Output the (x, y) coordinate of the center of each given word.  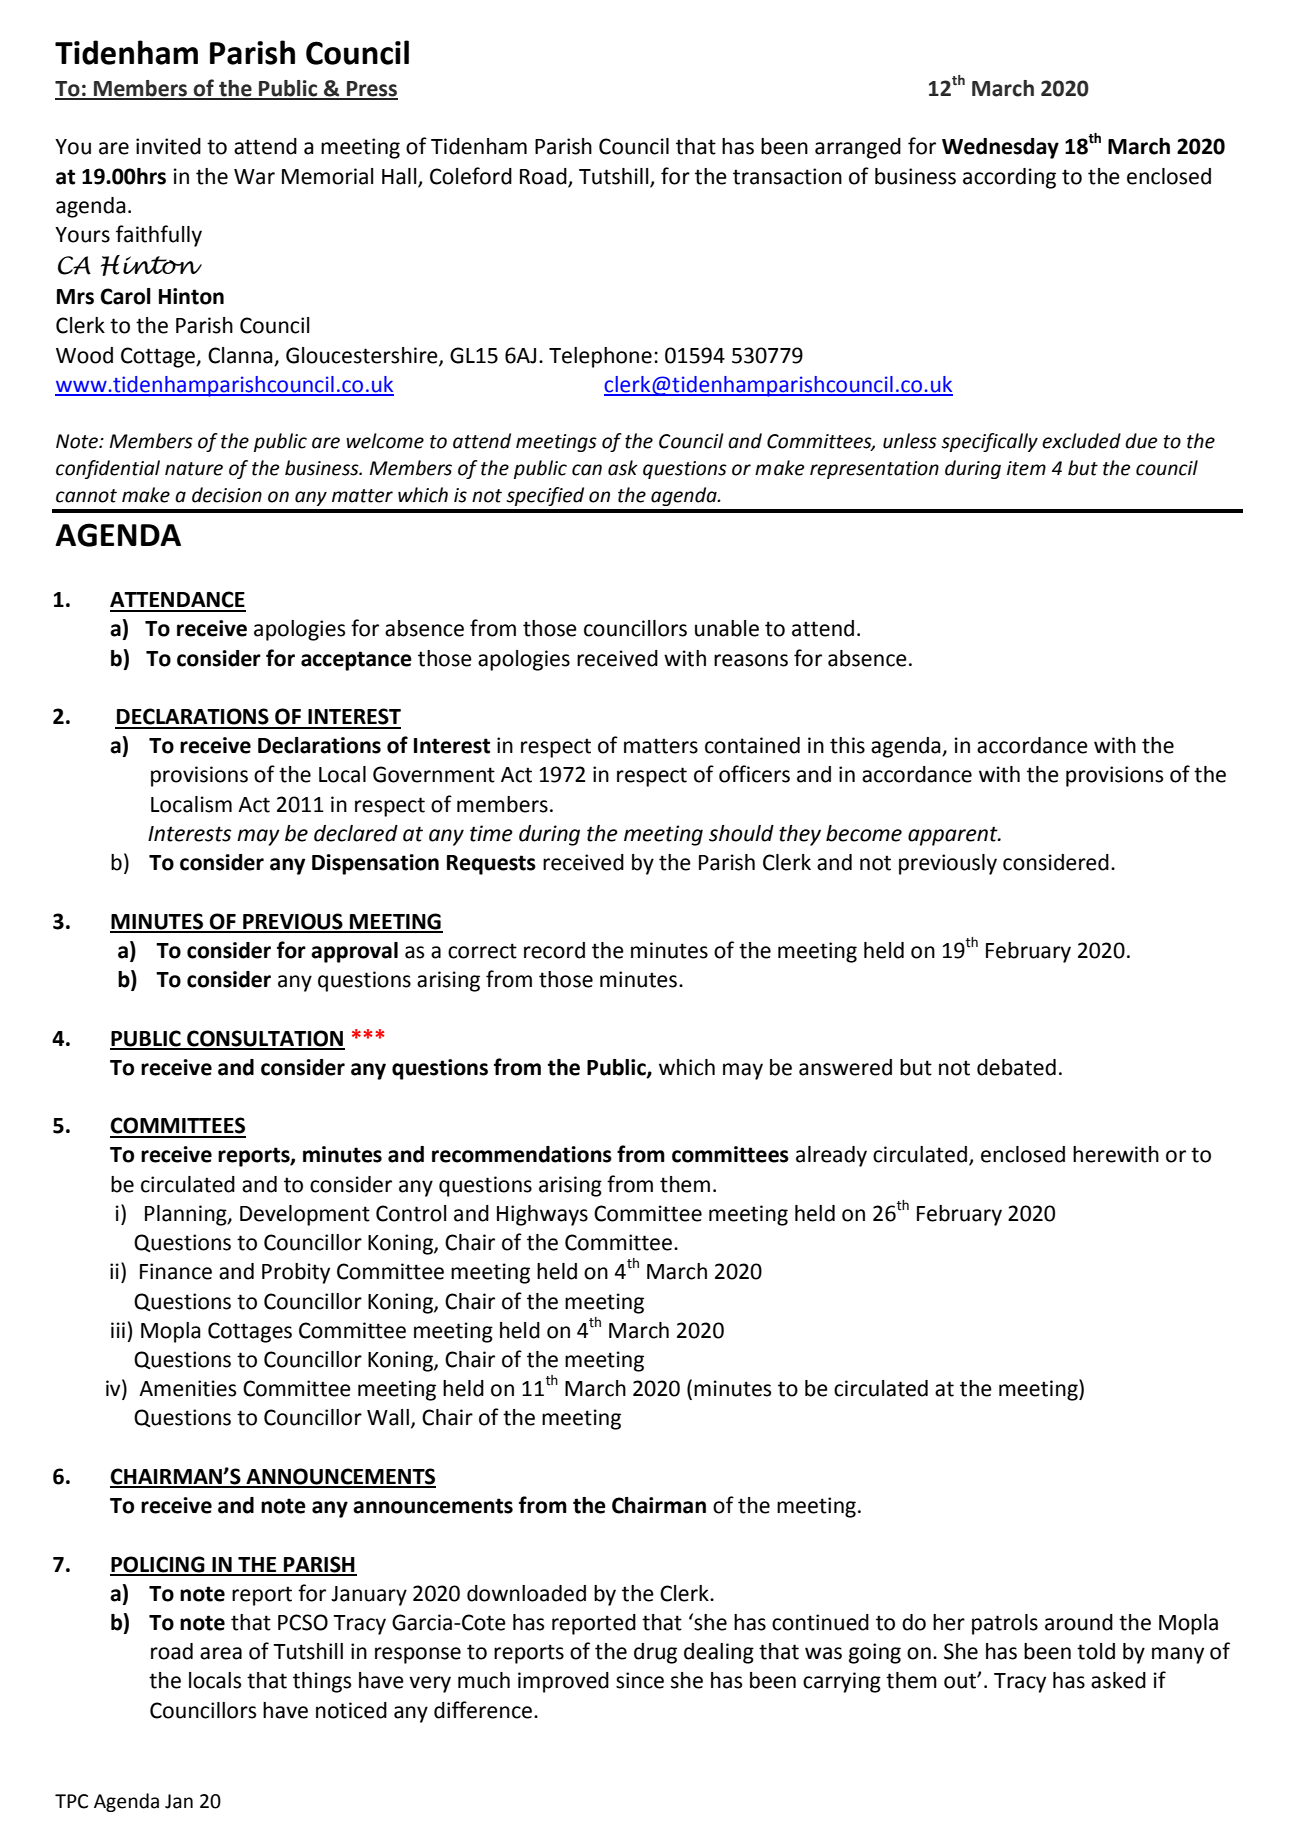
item (1026, 468)
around (1079, 1622)
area (221, 1653)
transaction (787, 176)
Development (305, 1215)
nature (194, 469)
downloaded (526, 1593)
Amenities (187, 1388)
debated (1016, 1067)
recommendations (522, 1154)
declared (356, 833)
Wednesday (1000, 148)
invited (168, 146)
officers (754, 774)
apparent (954, 836)
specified (545, 496)
